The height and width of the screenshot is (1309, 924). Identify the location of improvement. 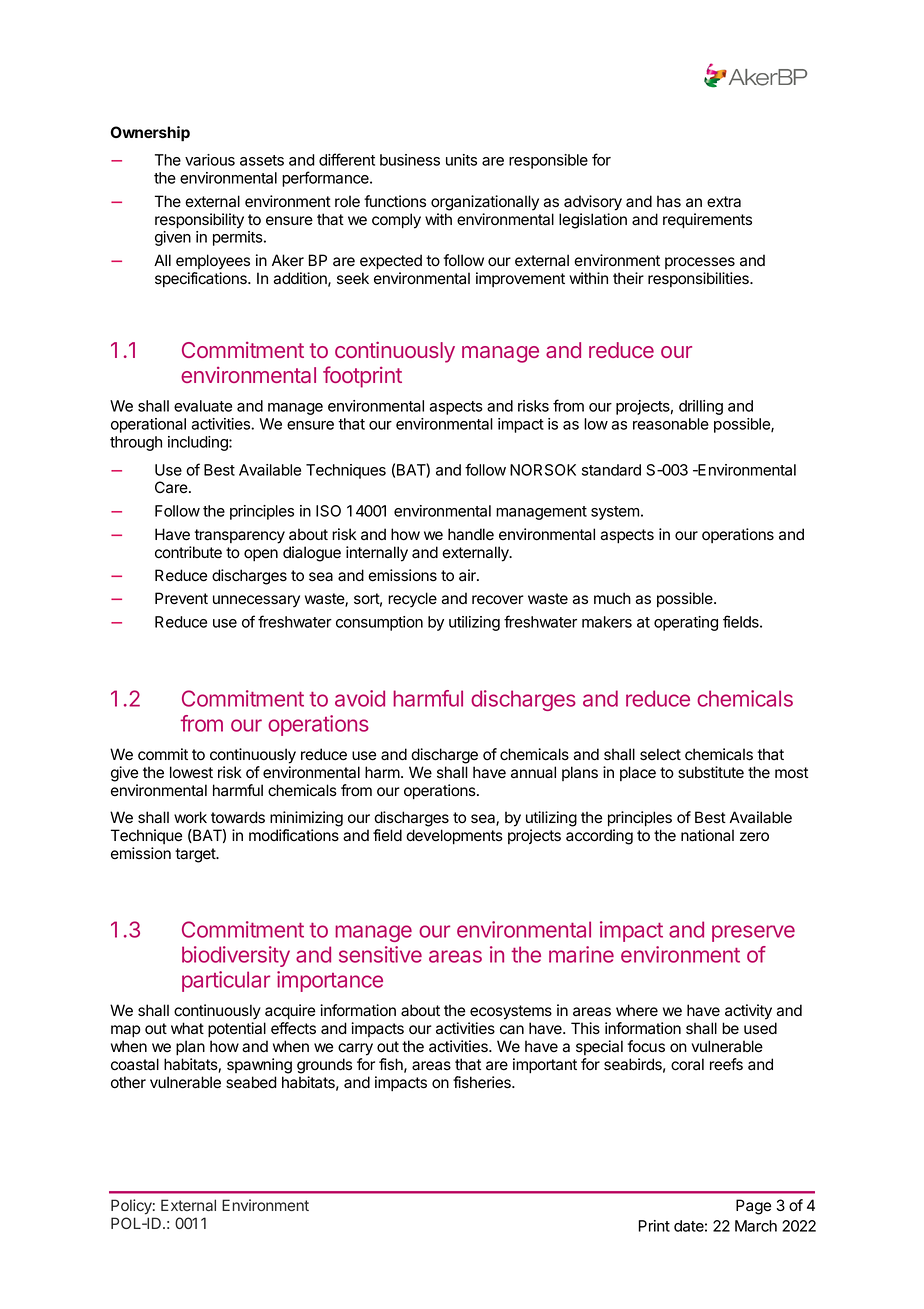
(520, 279).
